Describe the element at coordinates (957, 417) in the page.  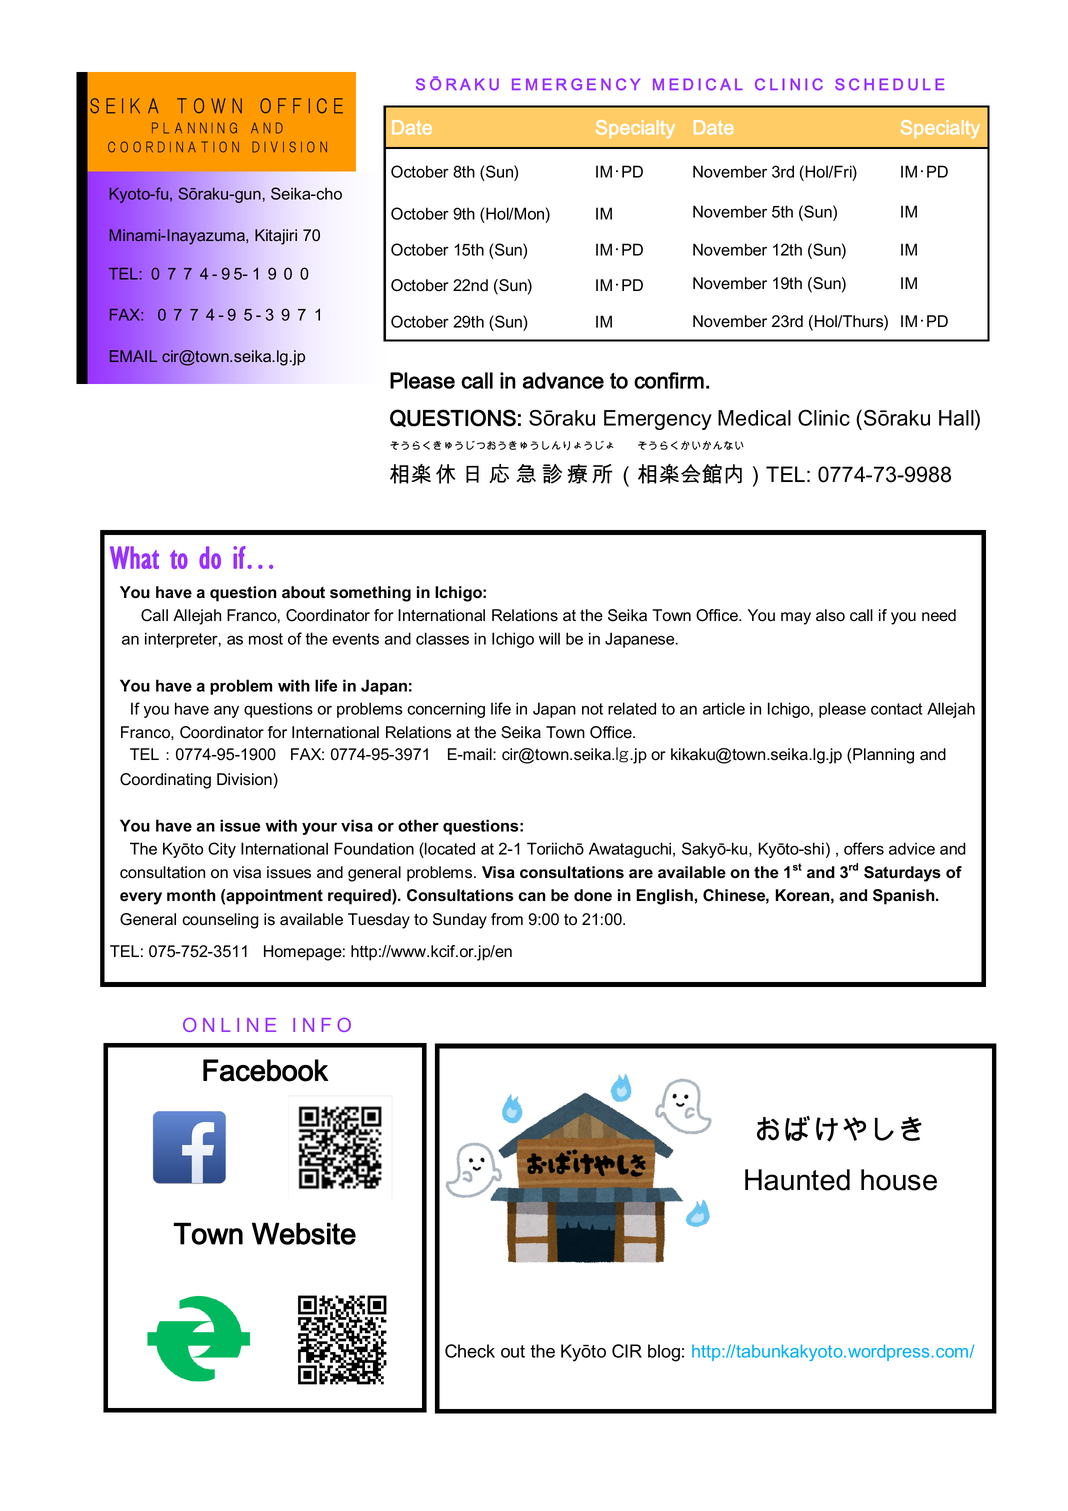
I see `Hall` at that location.
